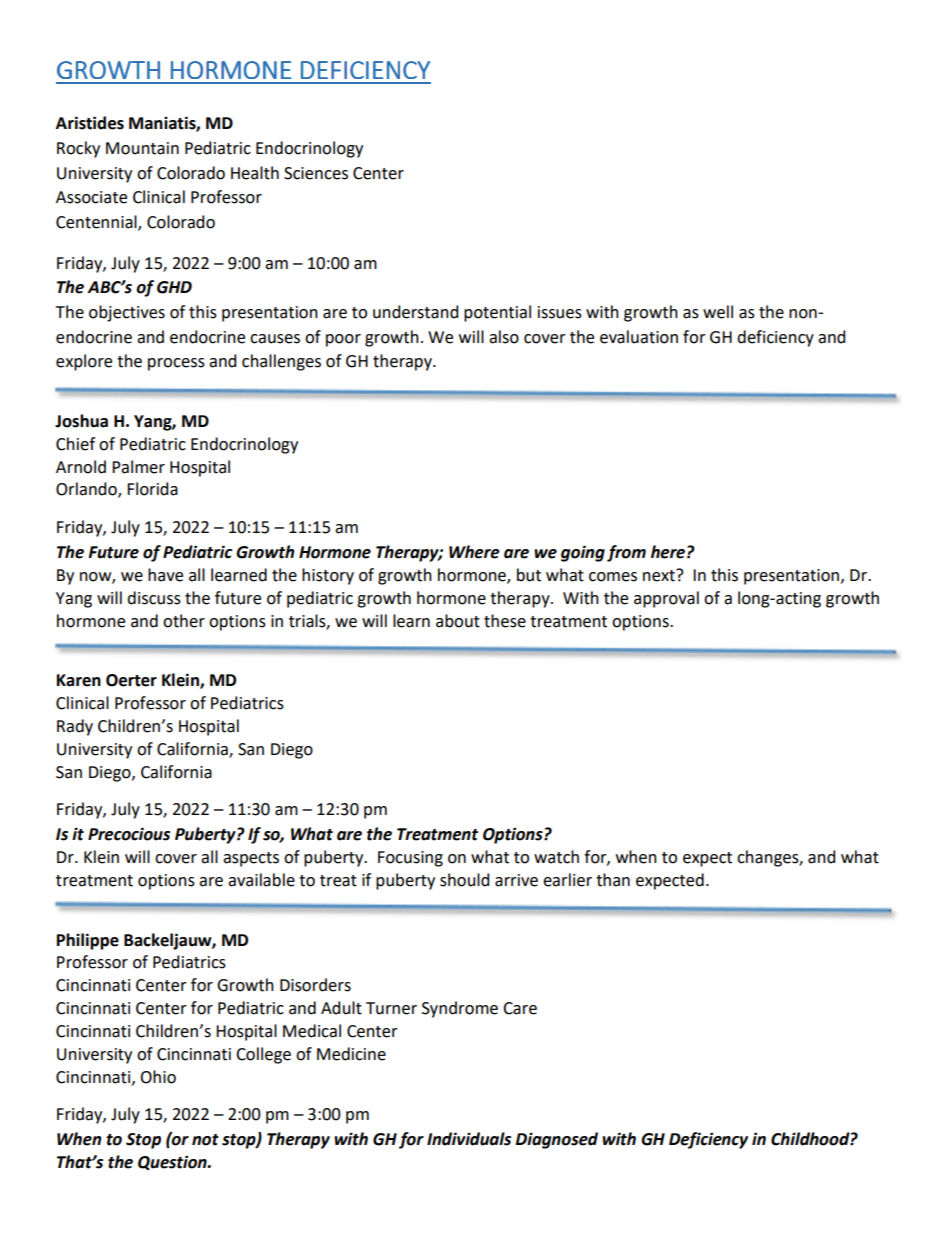 This screenshot has width=952, height=1233. I want to click on from, so click(626, 553).
